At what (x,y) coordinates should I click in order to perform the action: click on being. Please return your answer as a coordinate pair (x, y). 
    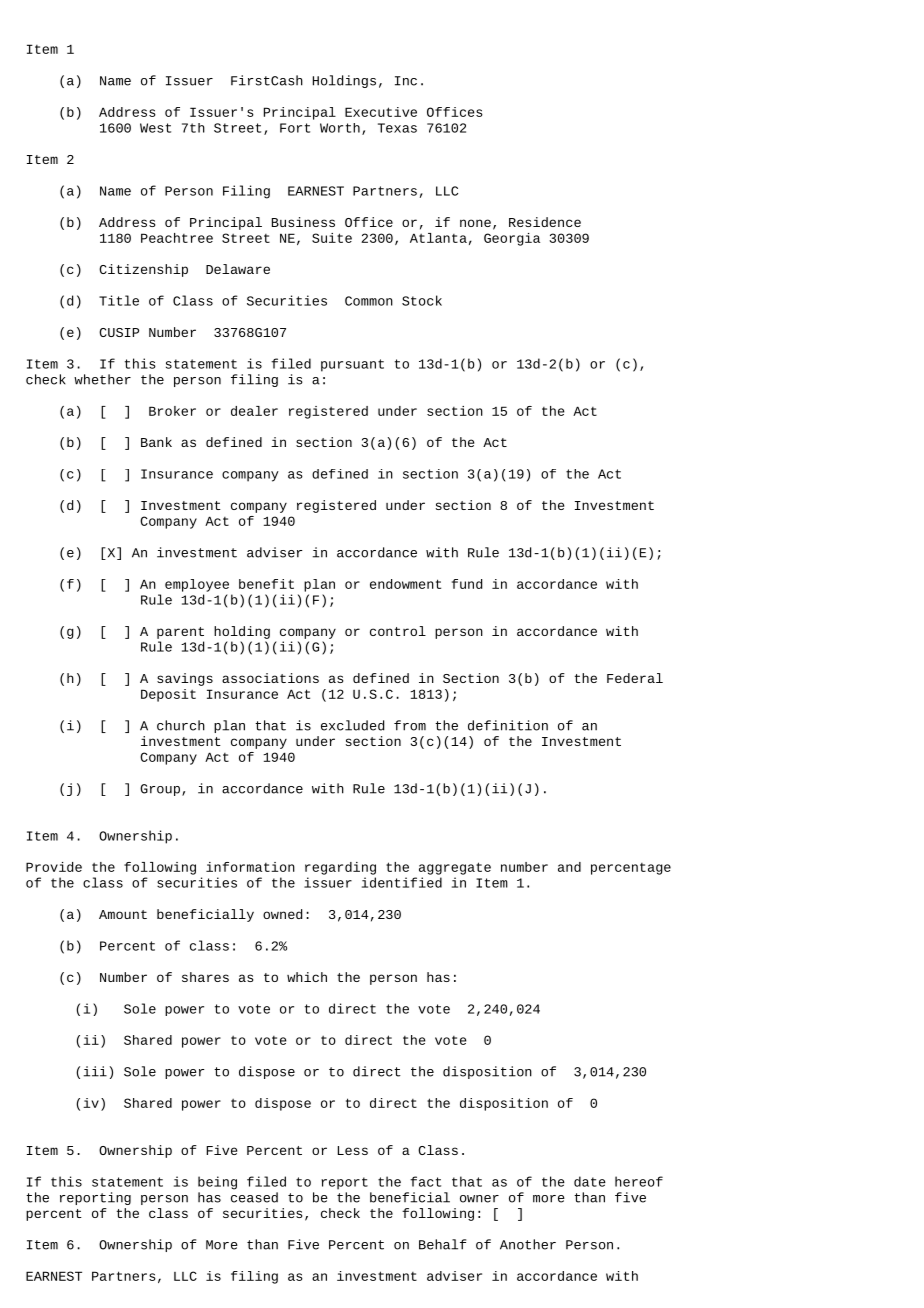
    Looking at the image, I should click on (217, 1183).
